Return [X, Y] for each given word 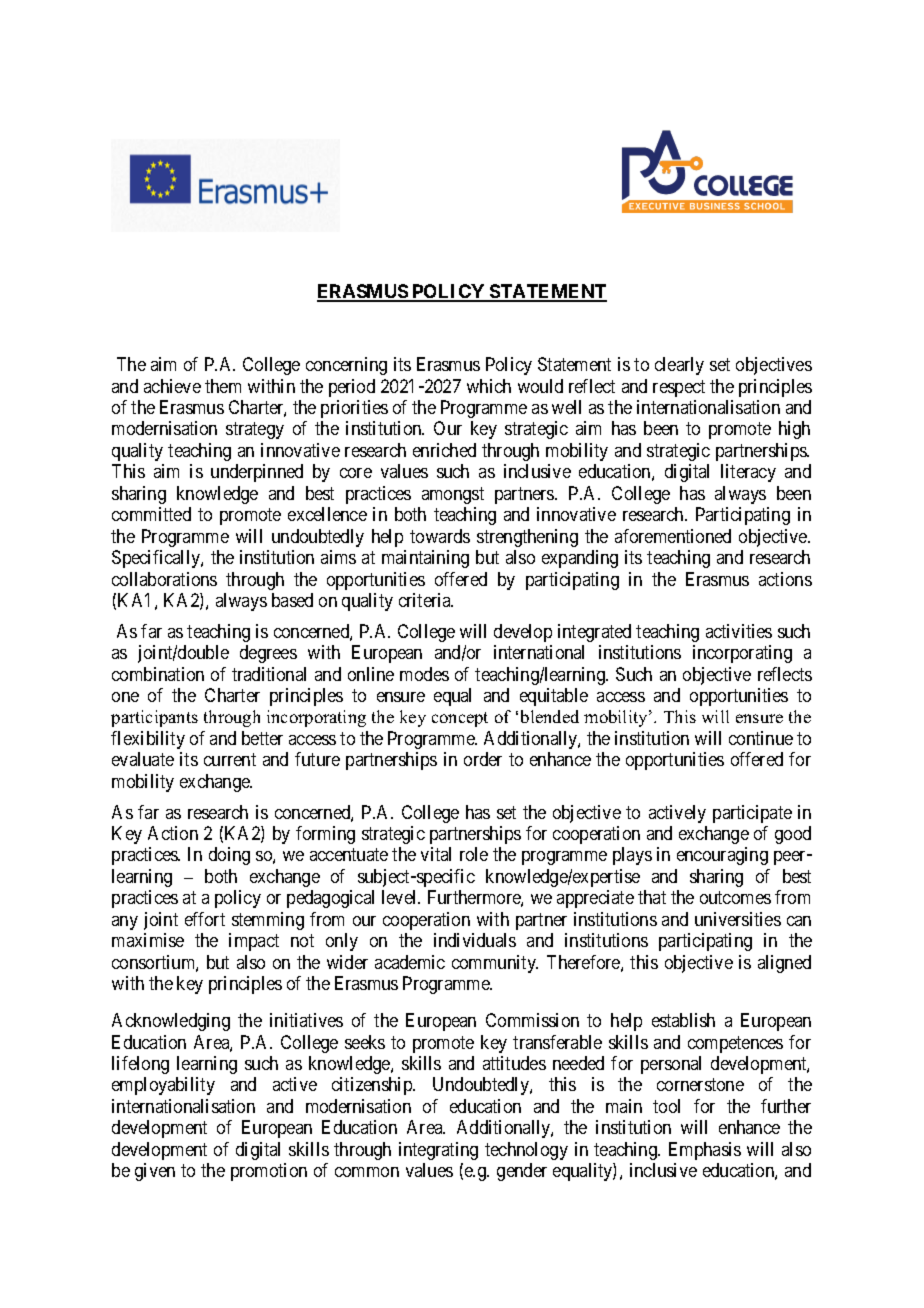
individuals [475, 940]
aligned [784, 964]
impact [254, 942]
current [230, 760]
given [155, 1172]
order [483, 759]
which [489, 386]
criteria [426, 600]
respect [679, 388]
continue [761, 738]
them [223, 386]
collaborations [164, 579]
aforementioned [673, 536]
